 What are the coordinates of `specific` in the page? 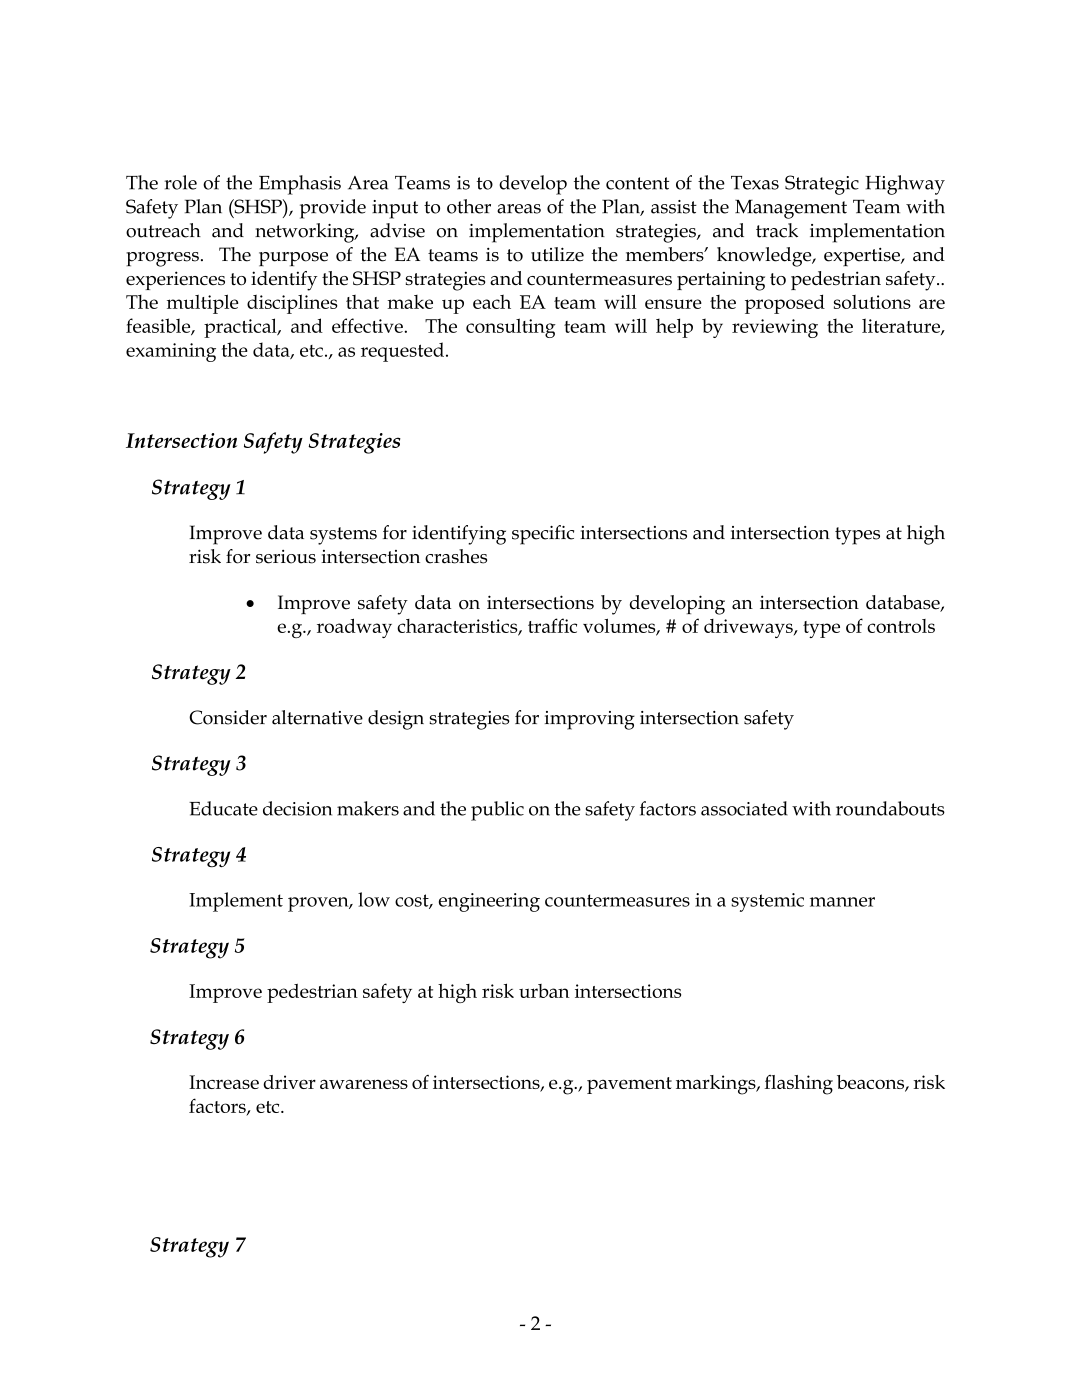 It's located at (543, 535).
